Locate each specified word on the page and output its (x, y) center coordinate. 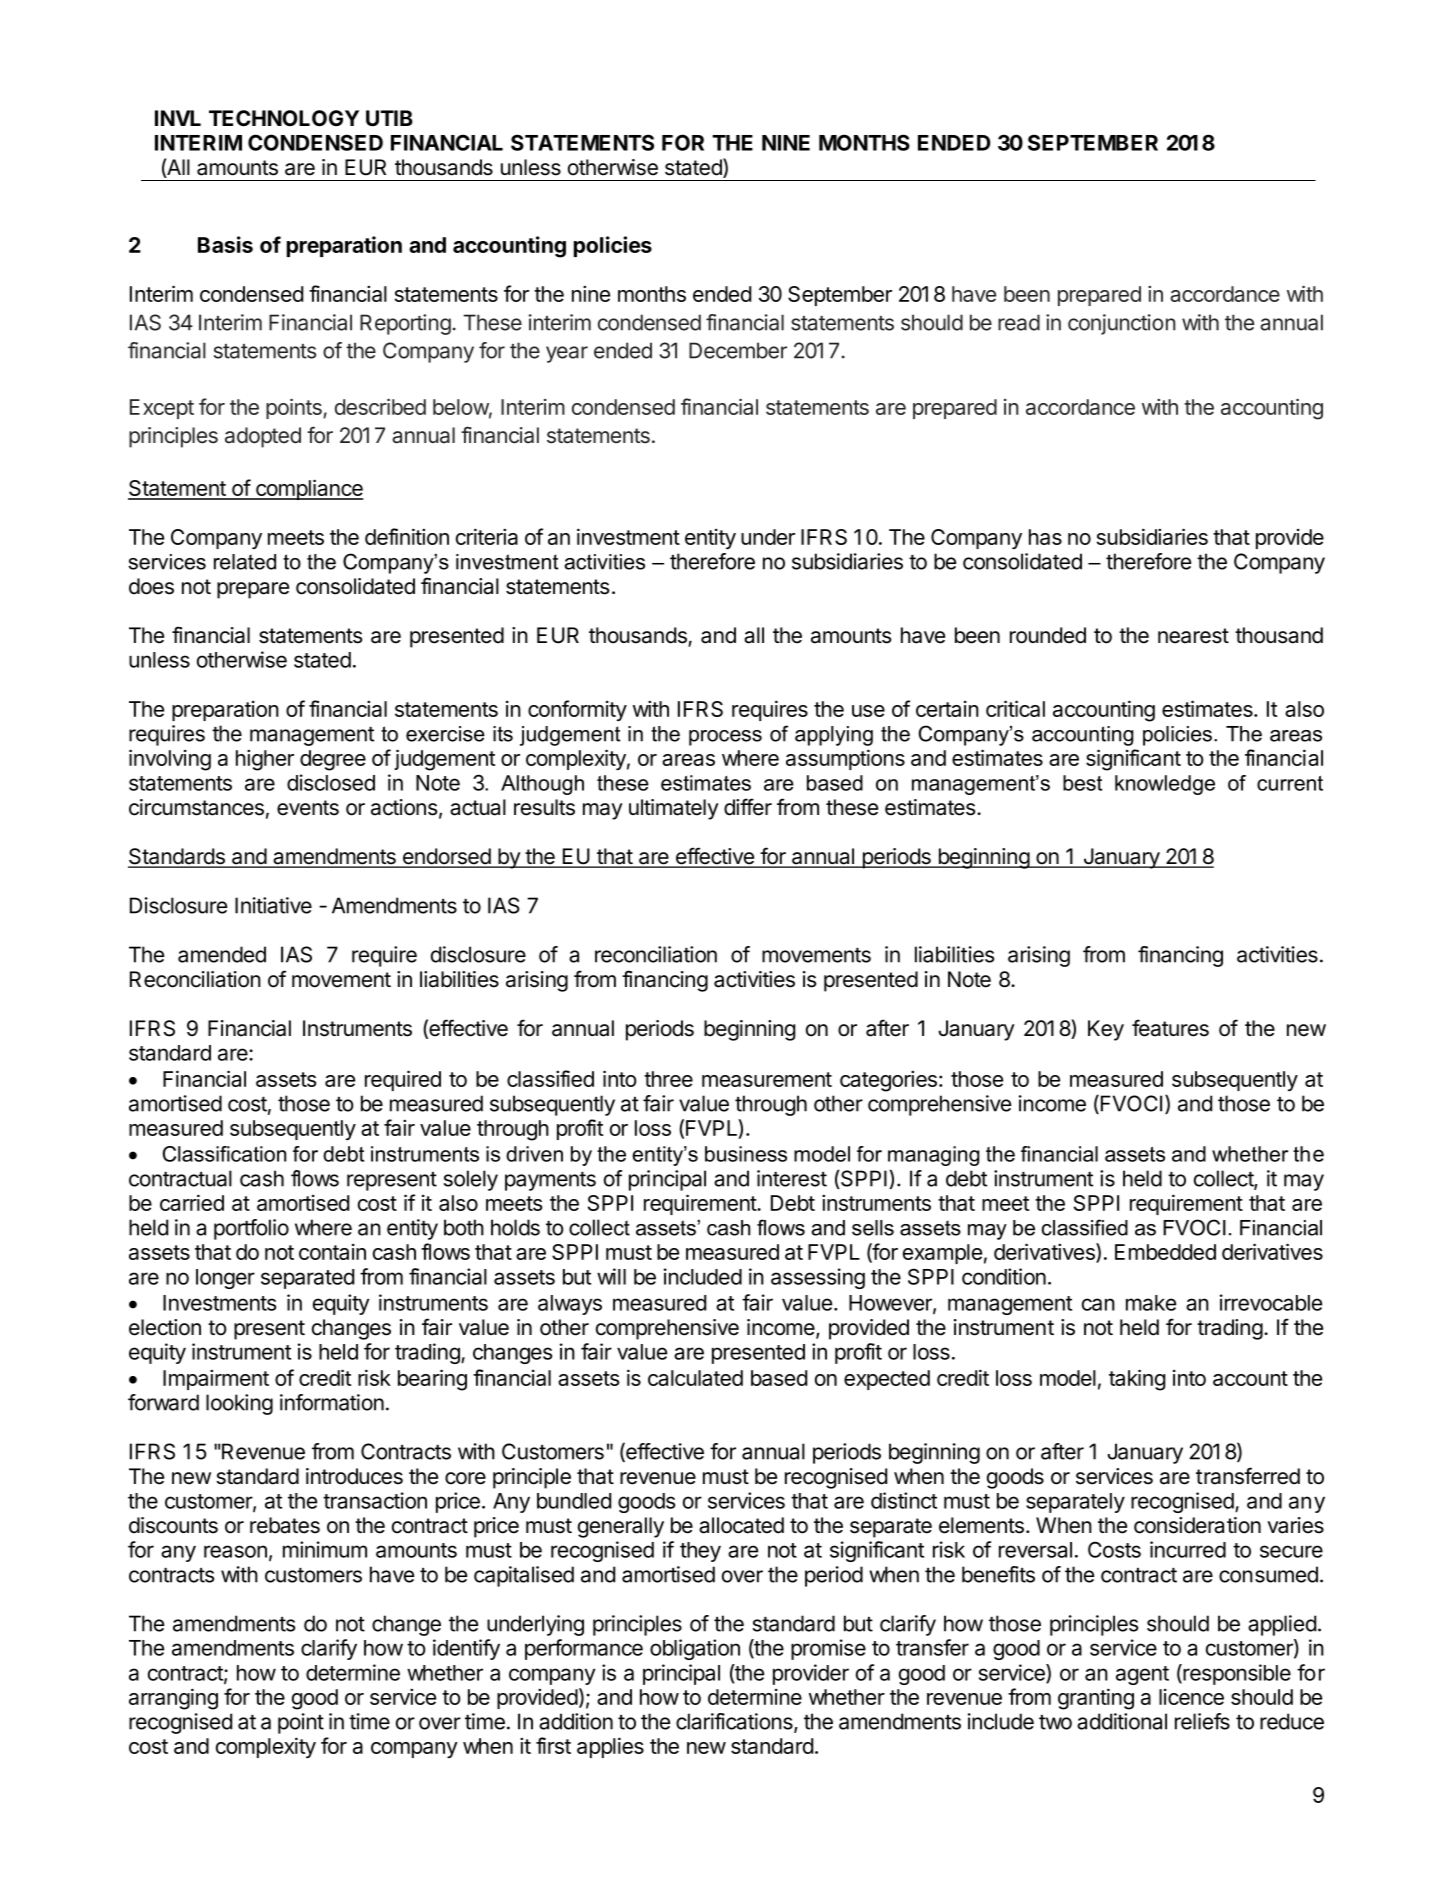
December (738, 350)
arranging (173, 1699)
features (1170, 1028)
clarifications (735, 1722)
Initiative (273, 905)
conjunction (1122, 324)
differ (748, 807)
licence (1191, 1697)
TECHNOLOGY (284, 118)
